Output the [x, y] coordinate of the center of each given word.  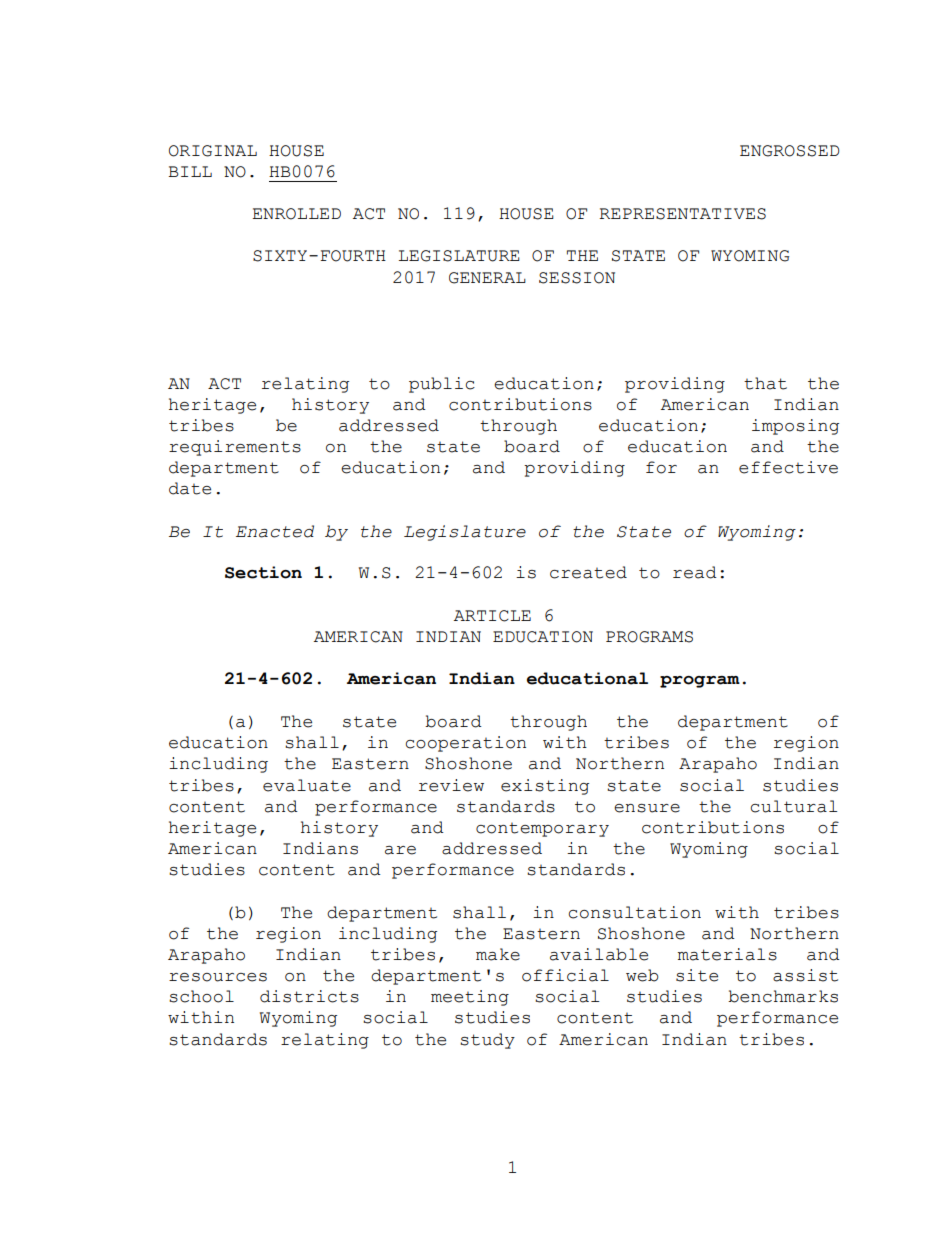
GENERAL [487, 278]
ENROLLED [296, 214]
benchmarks [783, 996]
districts [309, 996]
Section [263, 572]
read [695, 572]
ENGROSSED [789, 151]
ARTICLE [492, 616]
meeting [470, 998]
